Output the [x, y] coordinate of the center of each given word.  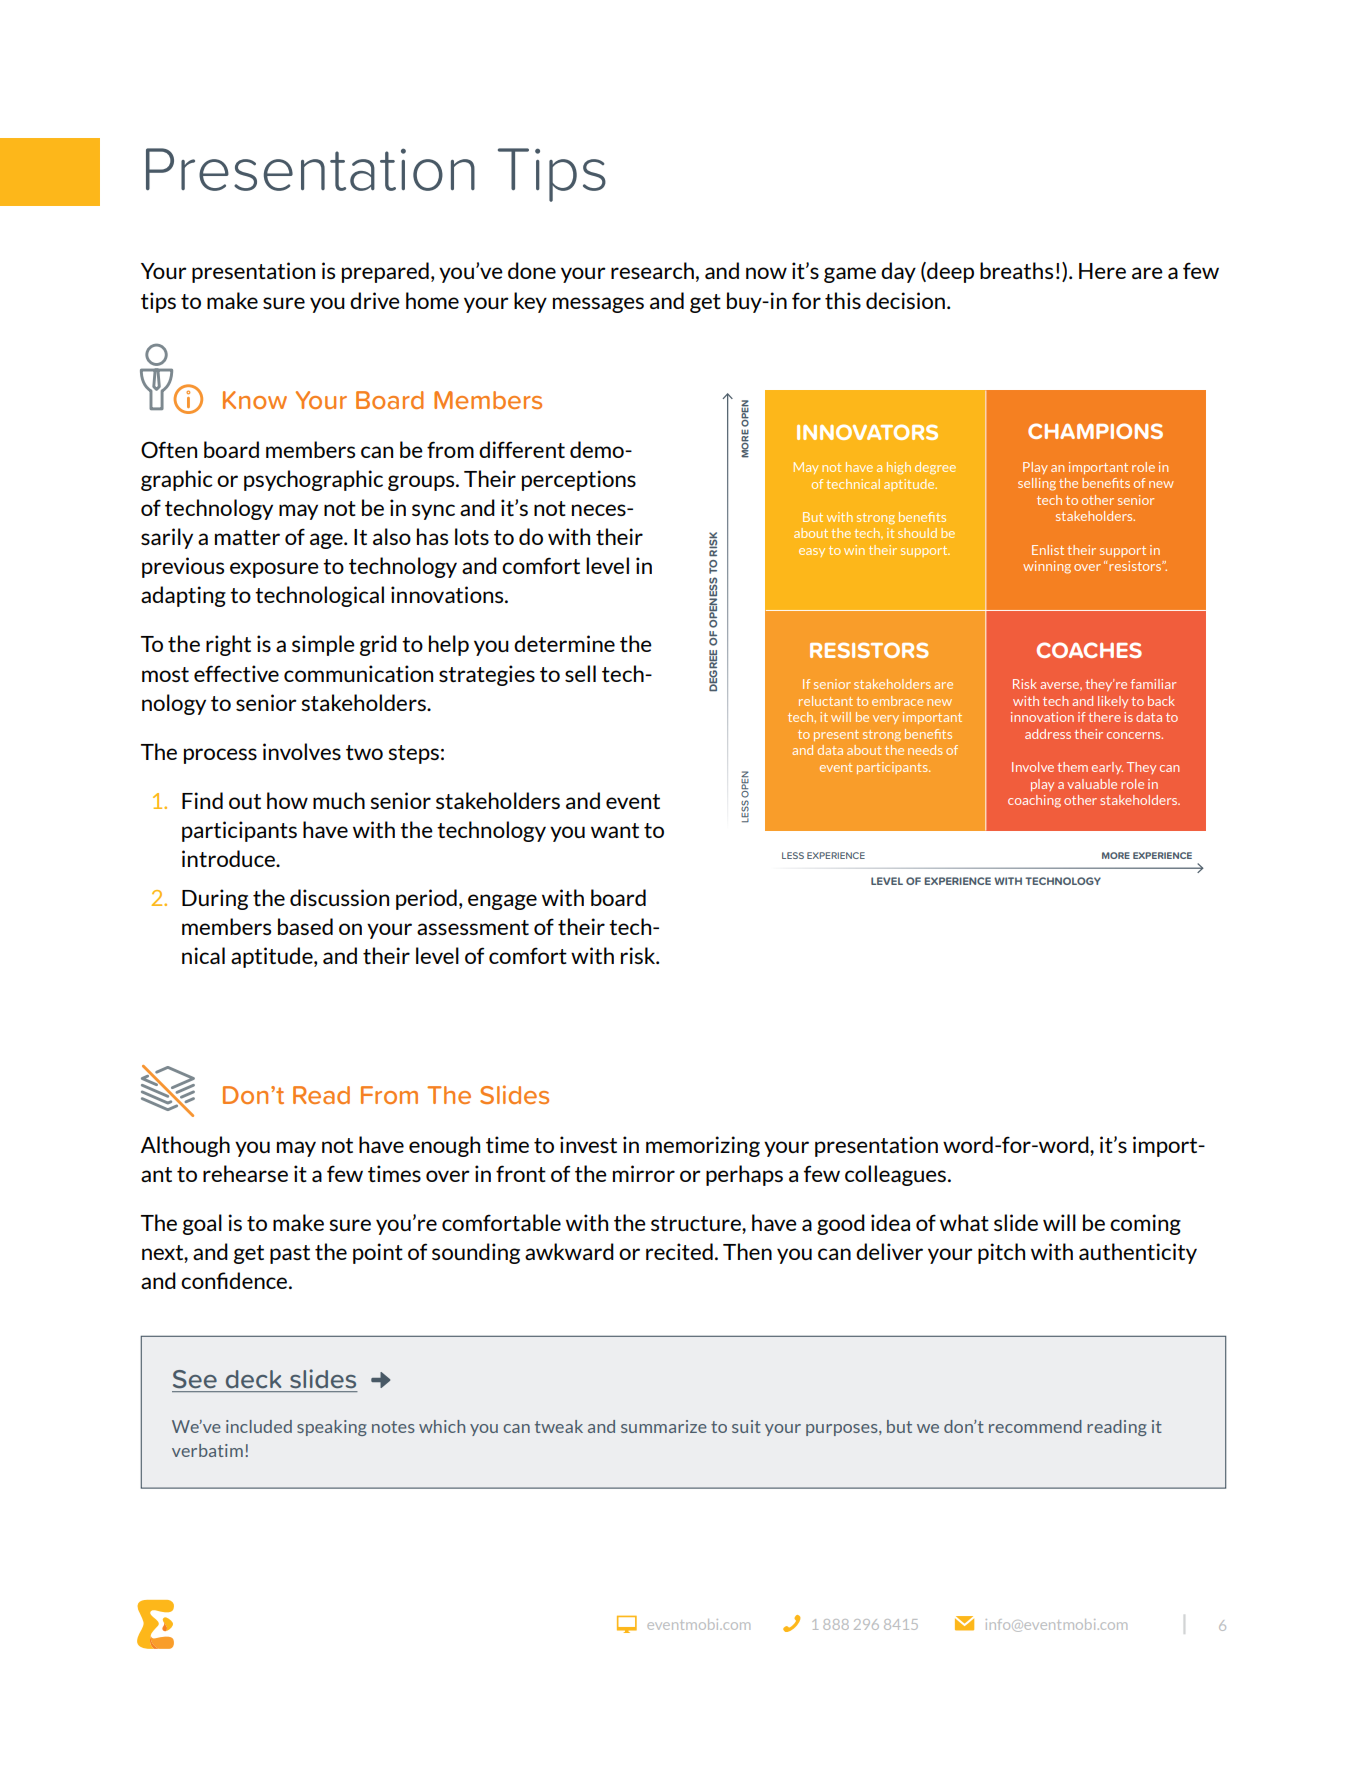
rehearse [245, 1173]
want [615, 830]
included [259, 1426]
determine [564, 643]
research [652, 270]
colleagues [897, 1175]
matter [247, 537]
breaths [1016, 270]
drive [375, 300]
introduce [229, 858]
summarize [664, 1426]
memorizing [703, 1146]
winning [1047, 567]
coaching [1034, 801]
